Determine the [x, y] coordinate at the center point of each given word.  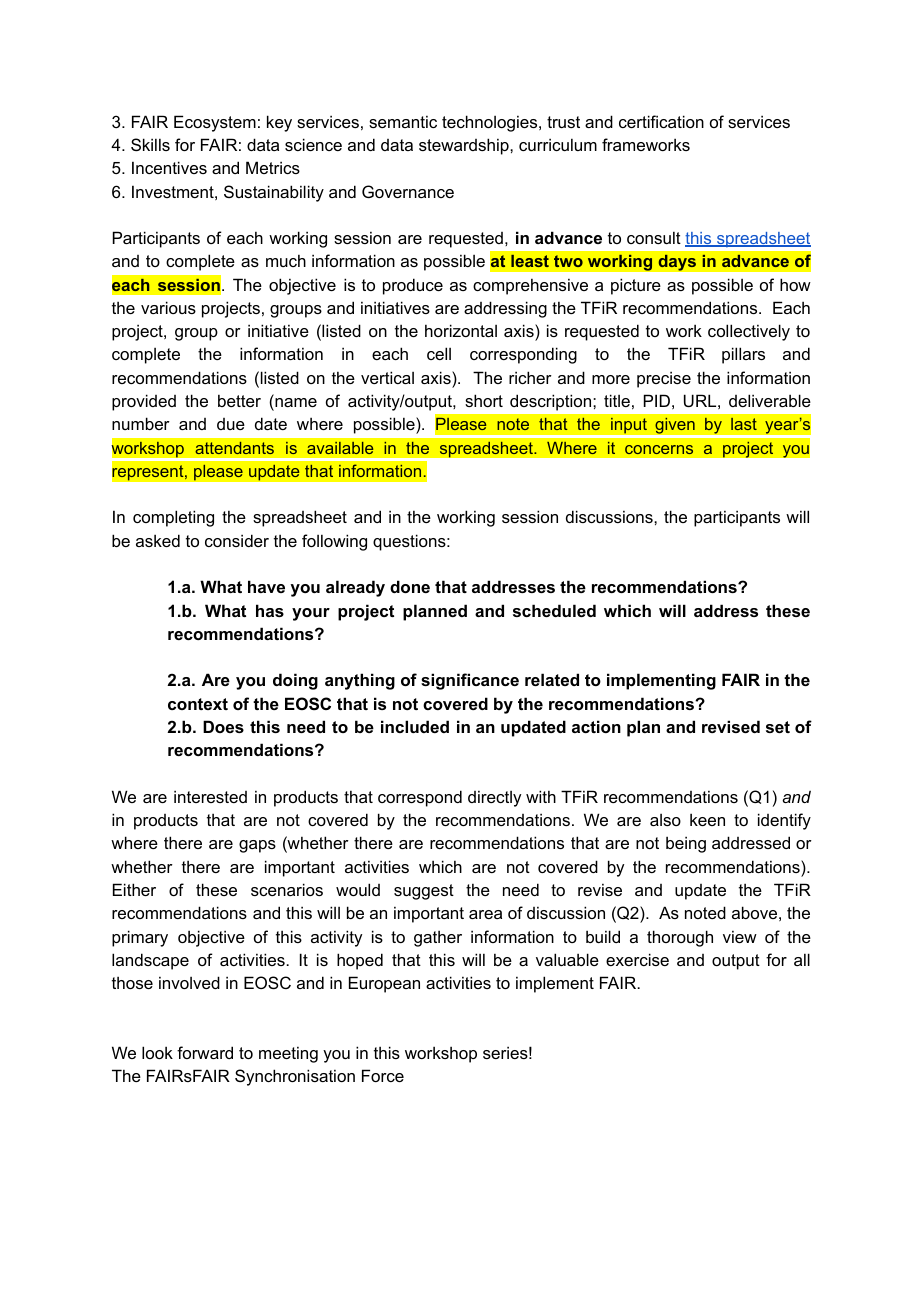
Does [223, 726]
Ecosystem [215, 123]
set [778, 727]
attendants [234, 448]
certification [661, 121]
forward [205, 1052]
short [484, 400]
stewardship [465, 146]
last [744, 424]
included [415, 726]
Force [383, 1075]
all [802, 959]
